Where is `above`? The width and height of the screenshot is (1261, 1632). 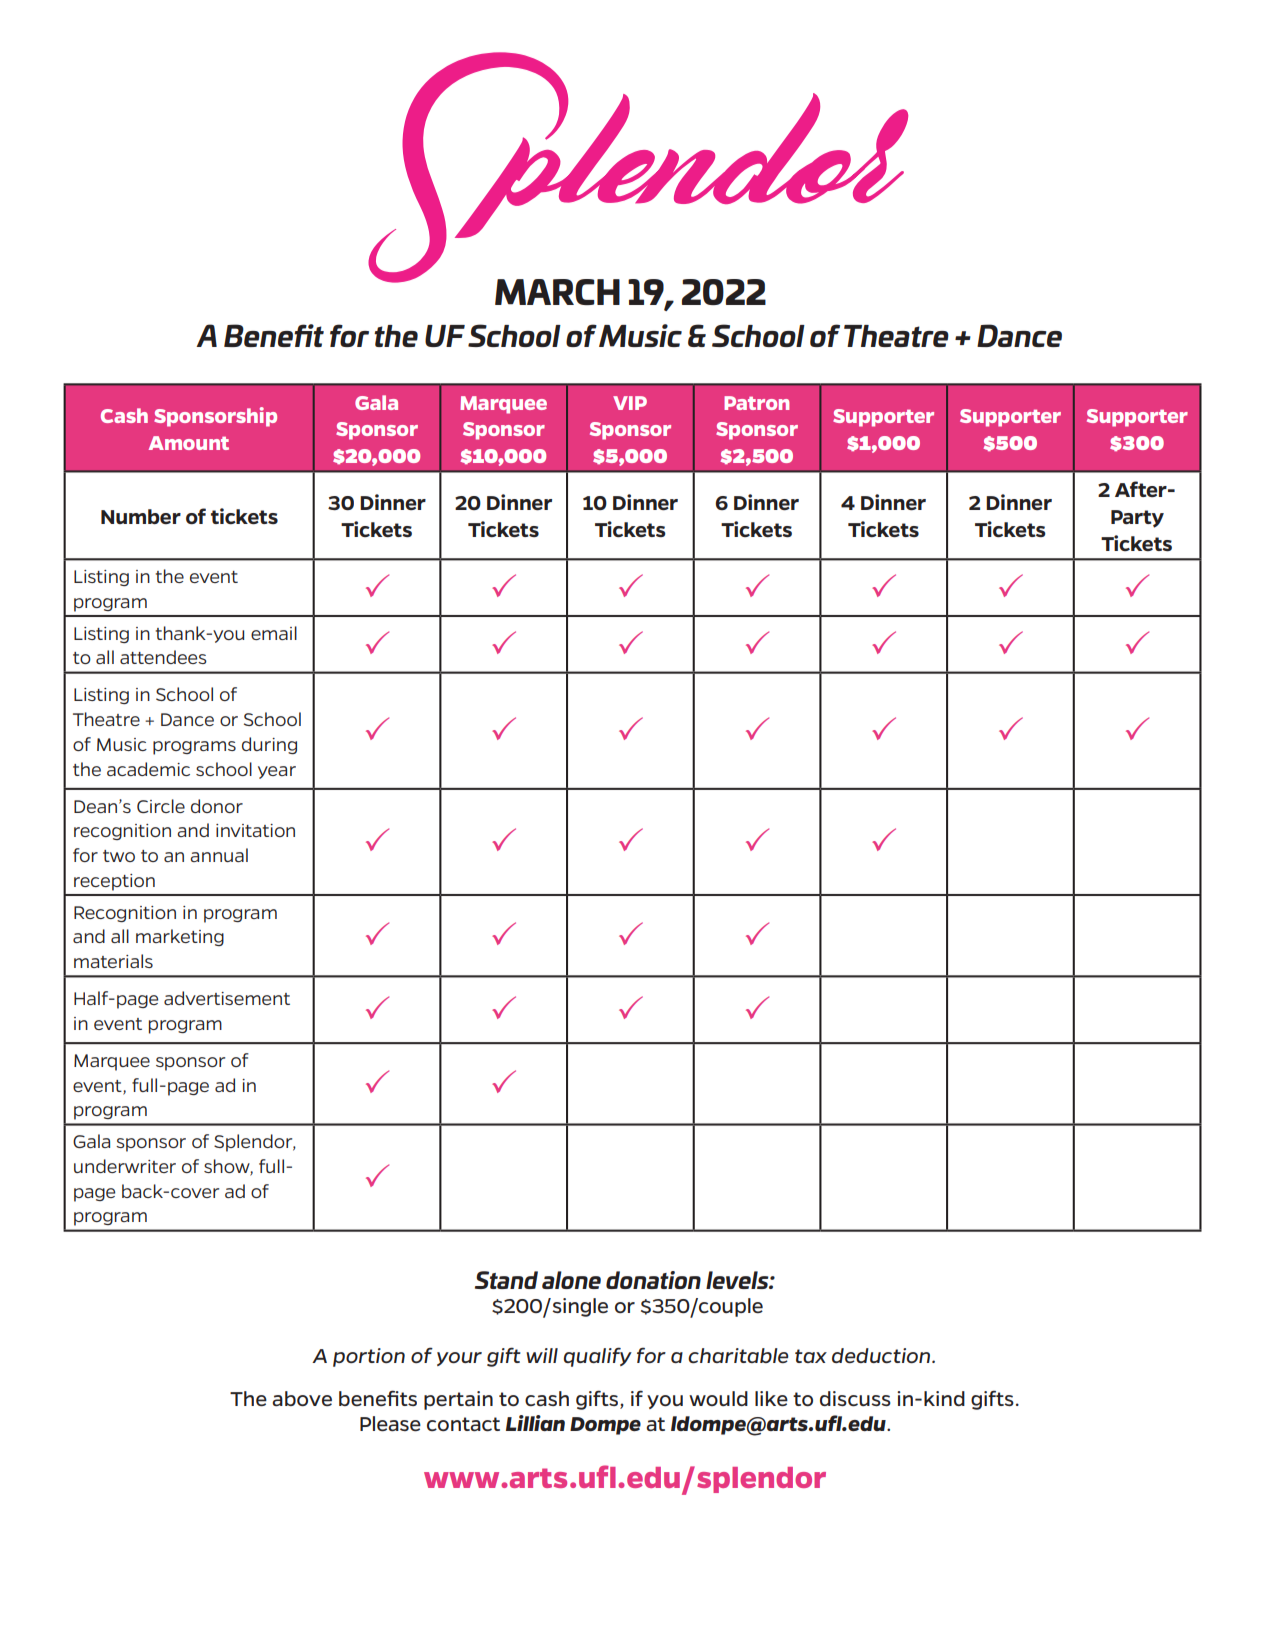 above is located at coordinates (302, 1398).
